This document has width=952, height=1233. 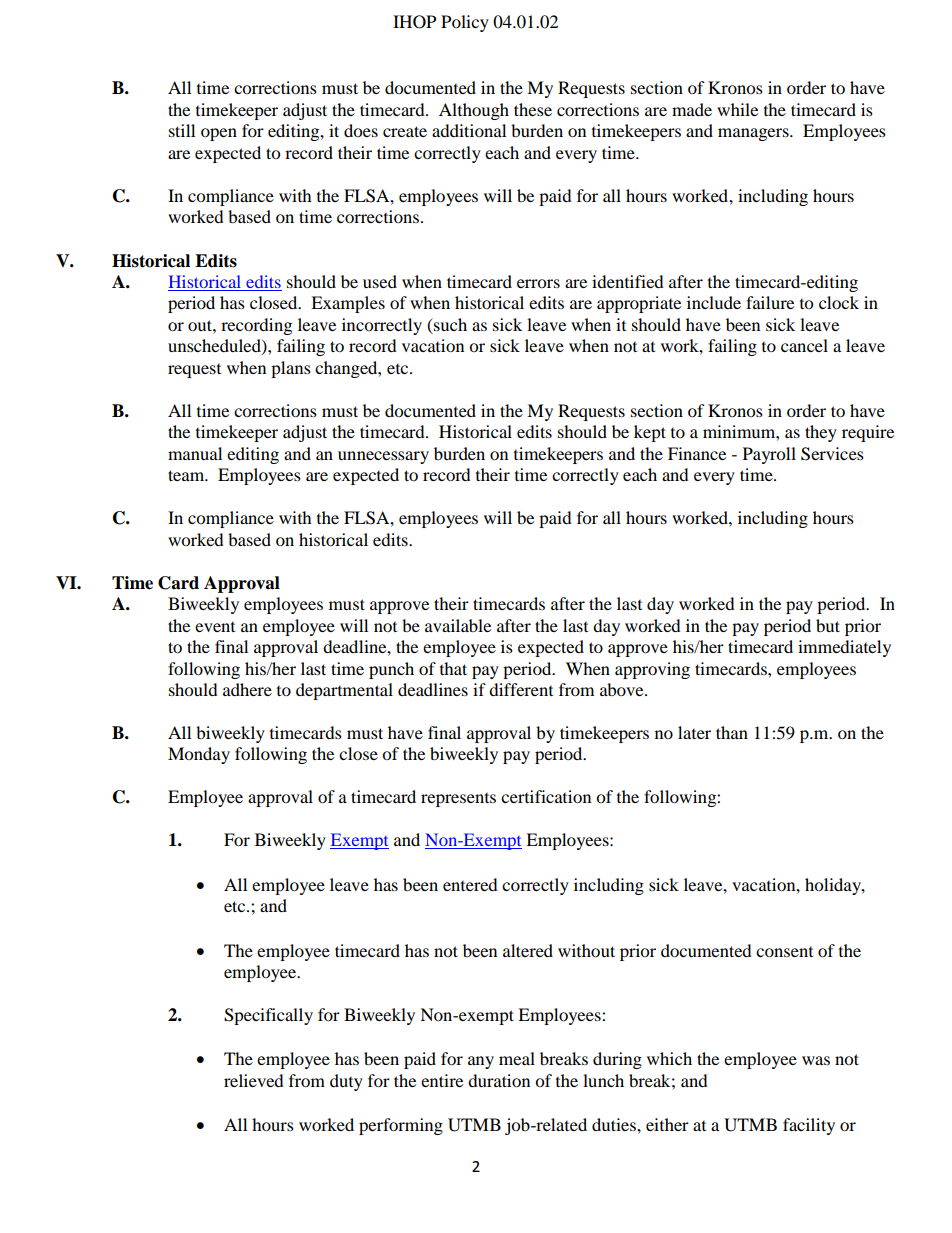 I want to click on Monday, so click(x=199, y=755).
